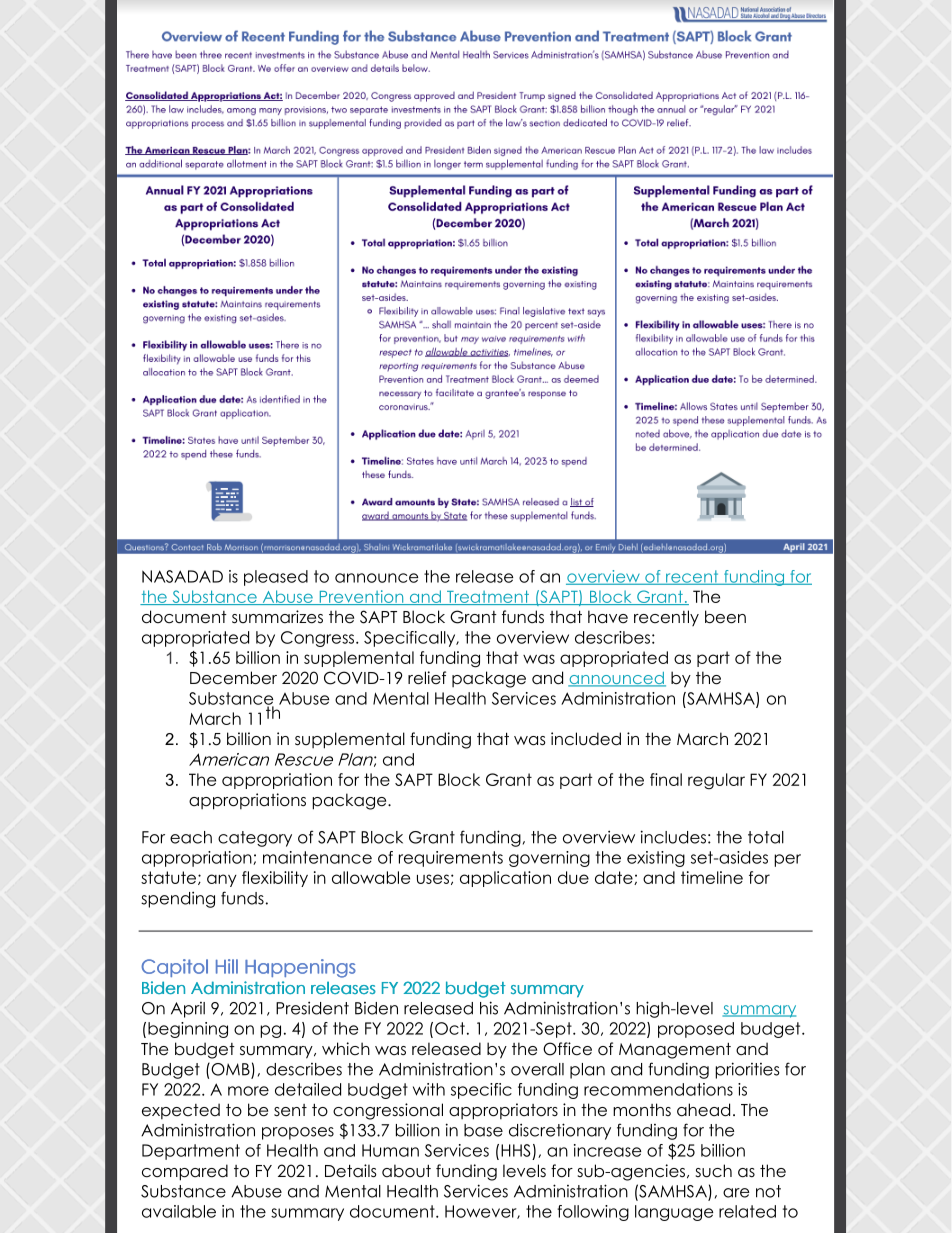 The width and height of the page is (952, 1233). I want to click on such, so click(713, 1171).
